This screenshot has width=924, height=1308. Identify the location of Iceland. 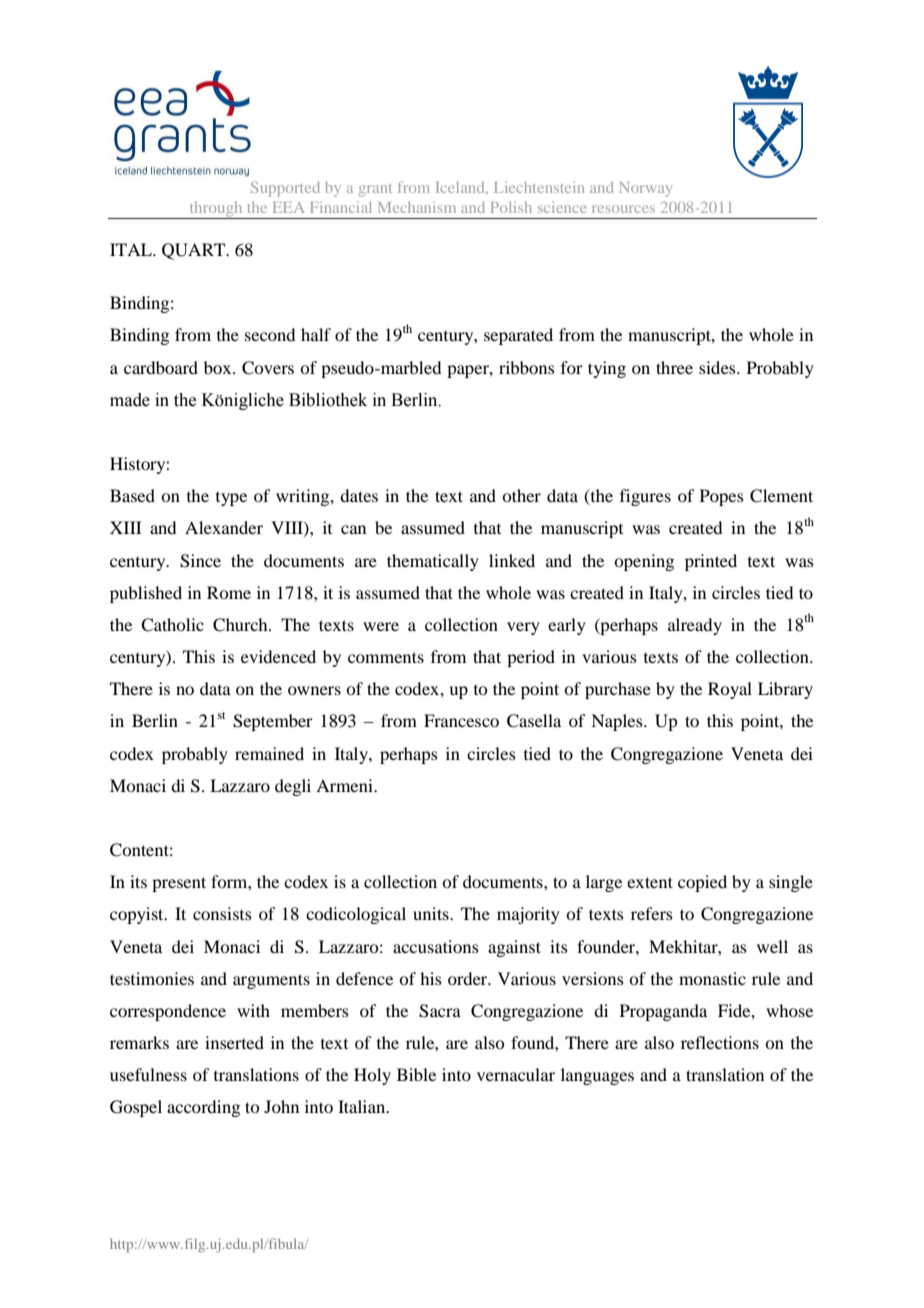
(461, 187).
